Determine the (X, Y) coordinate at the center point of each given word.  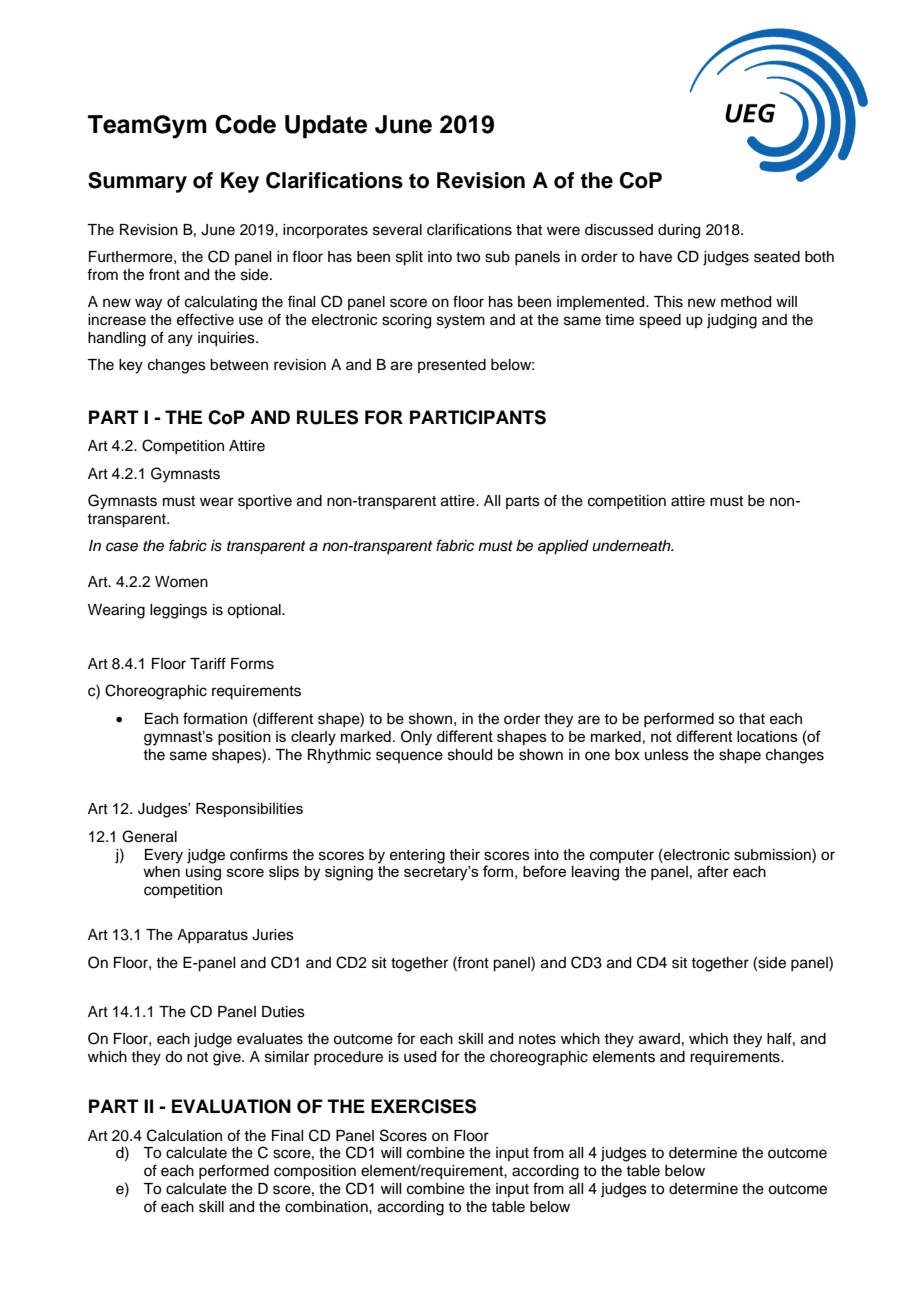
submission (773, 854)
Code (245, 124)
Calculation (184, 1135)
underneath (632, 546)
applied (563, 547)
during (679, 231)
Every (164, 856)
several (397, 230)
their (464, 855)
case (122, 547)
